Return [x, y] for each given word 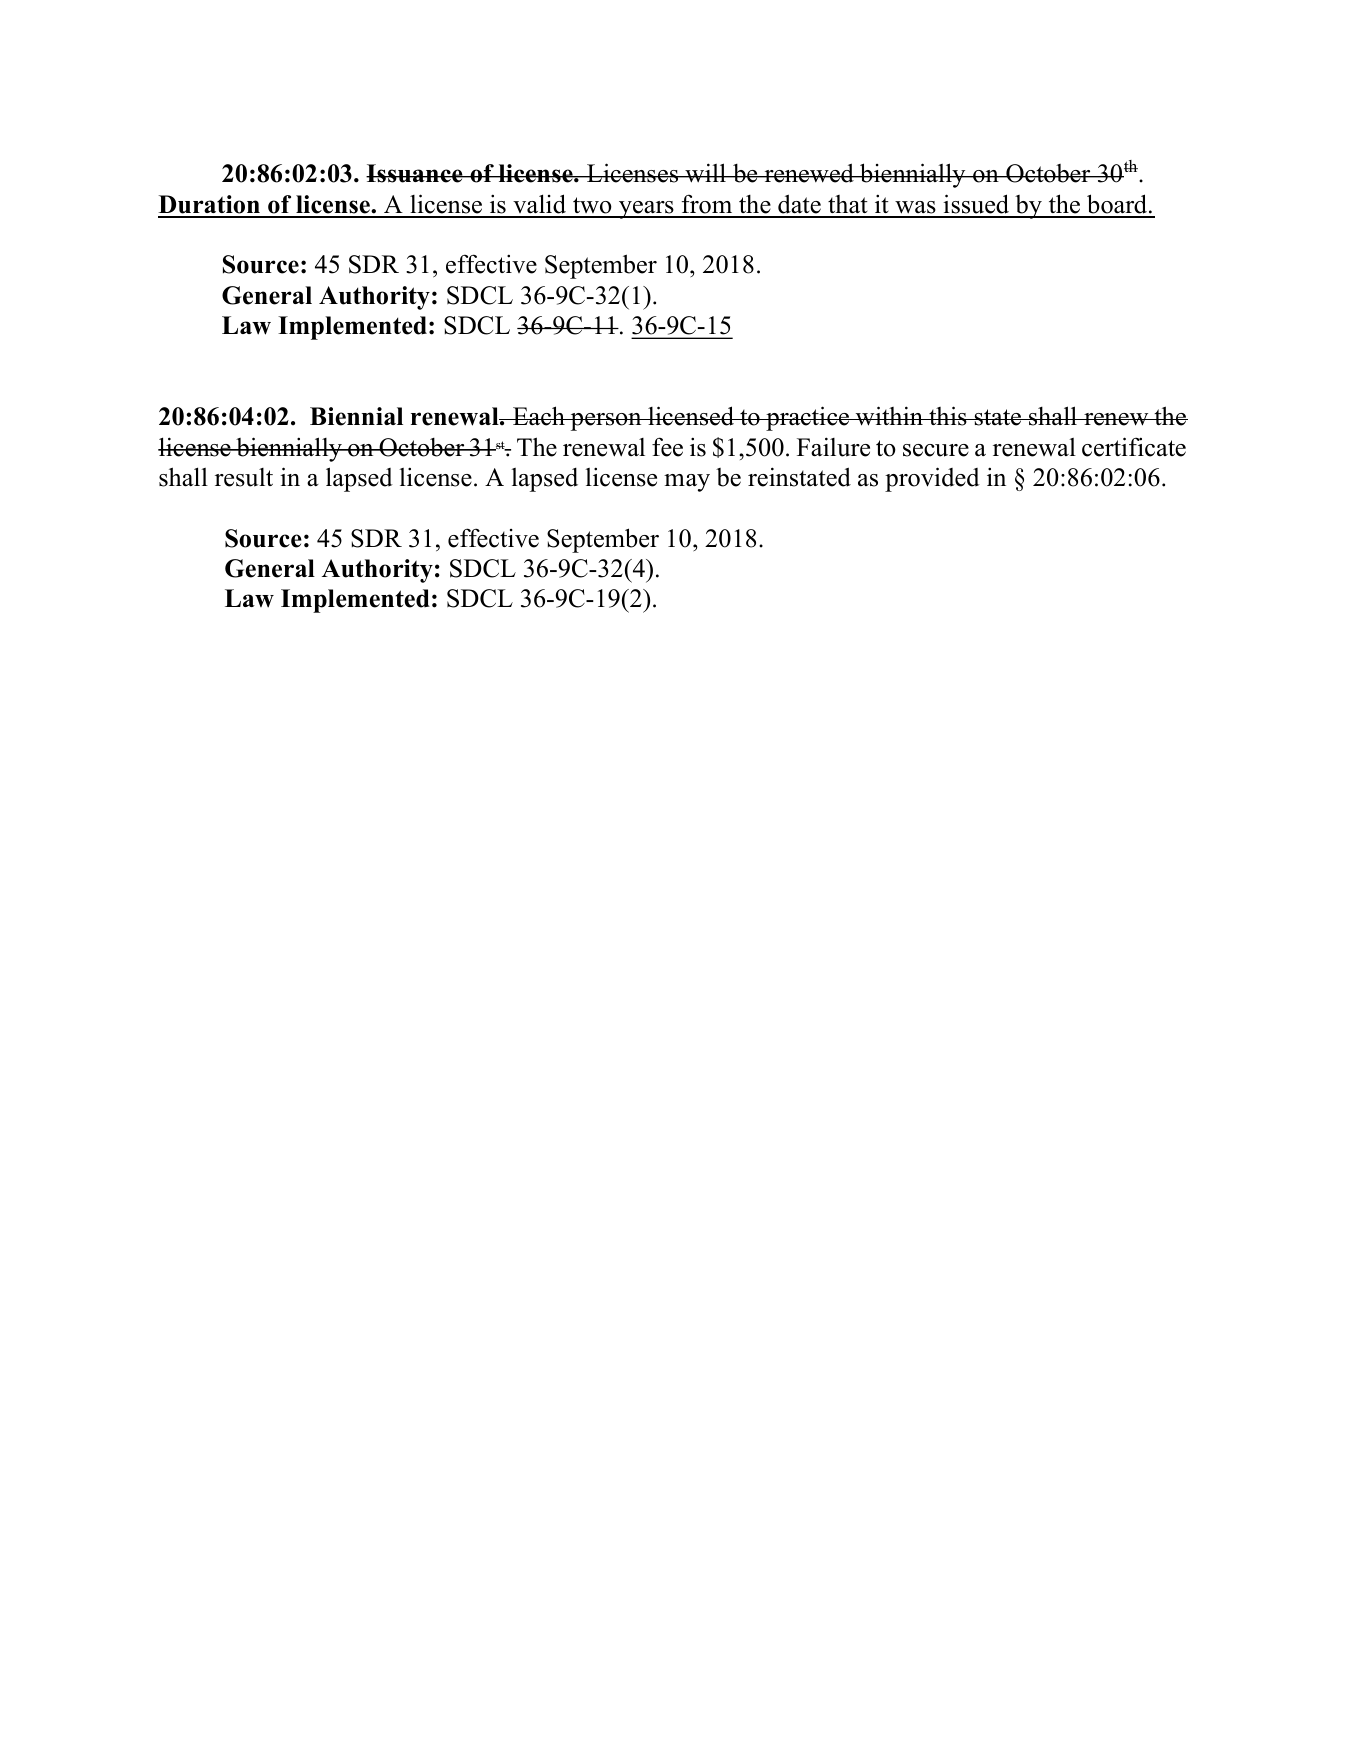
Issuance [415, 173]
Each [539, 416]
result [244, 477]
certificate [1134, 447]
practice [808, 418]
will [705, 173]
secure [936, 450]
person [606, 422]
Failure [833, 447]
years [646, 210]
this [948, 416]
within [889, 416]
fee [667, 447]
